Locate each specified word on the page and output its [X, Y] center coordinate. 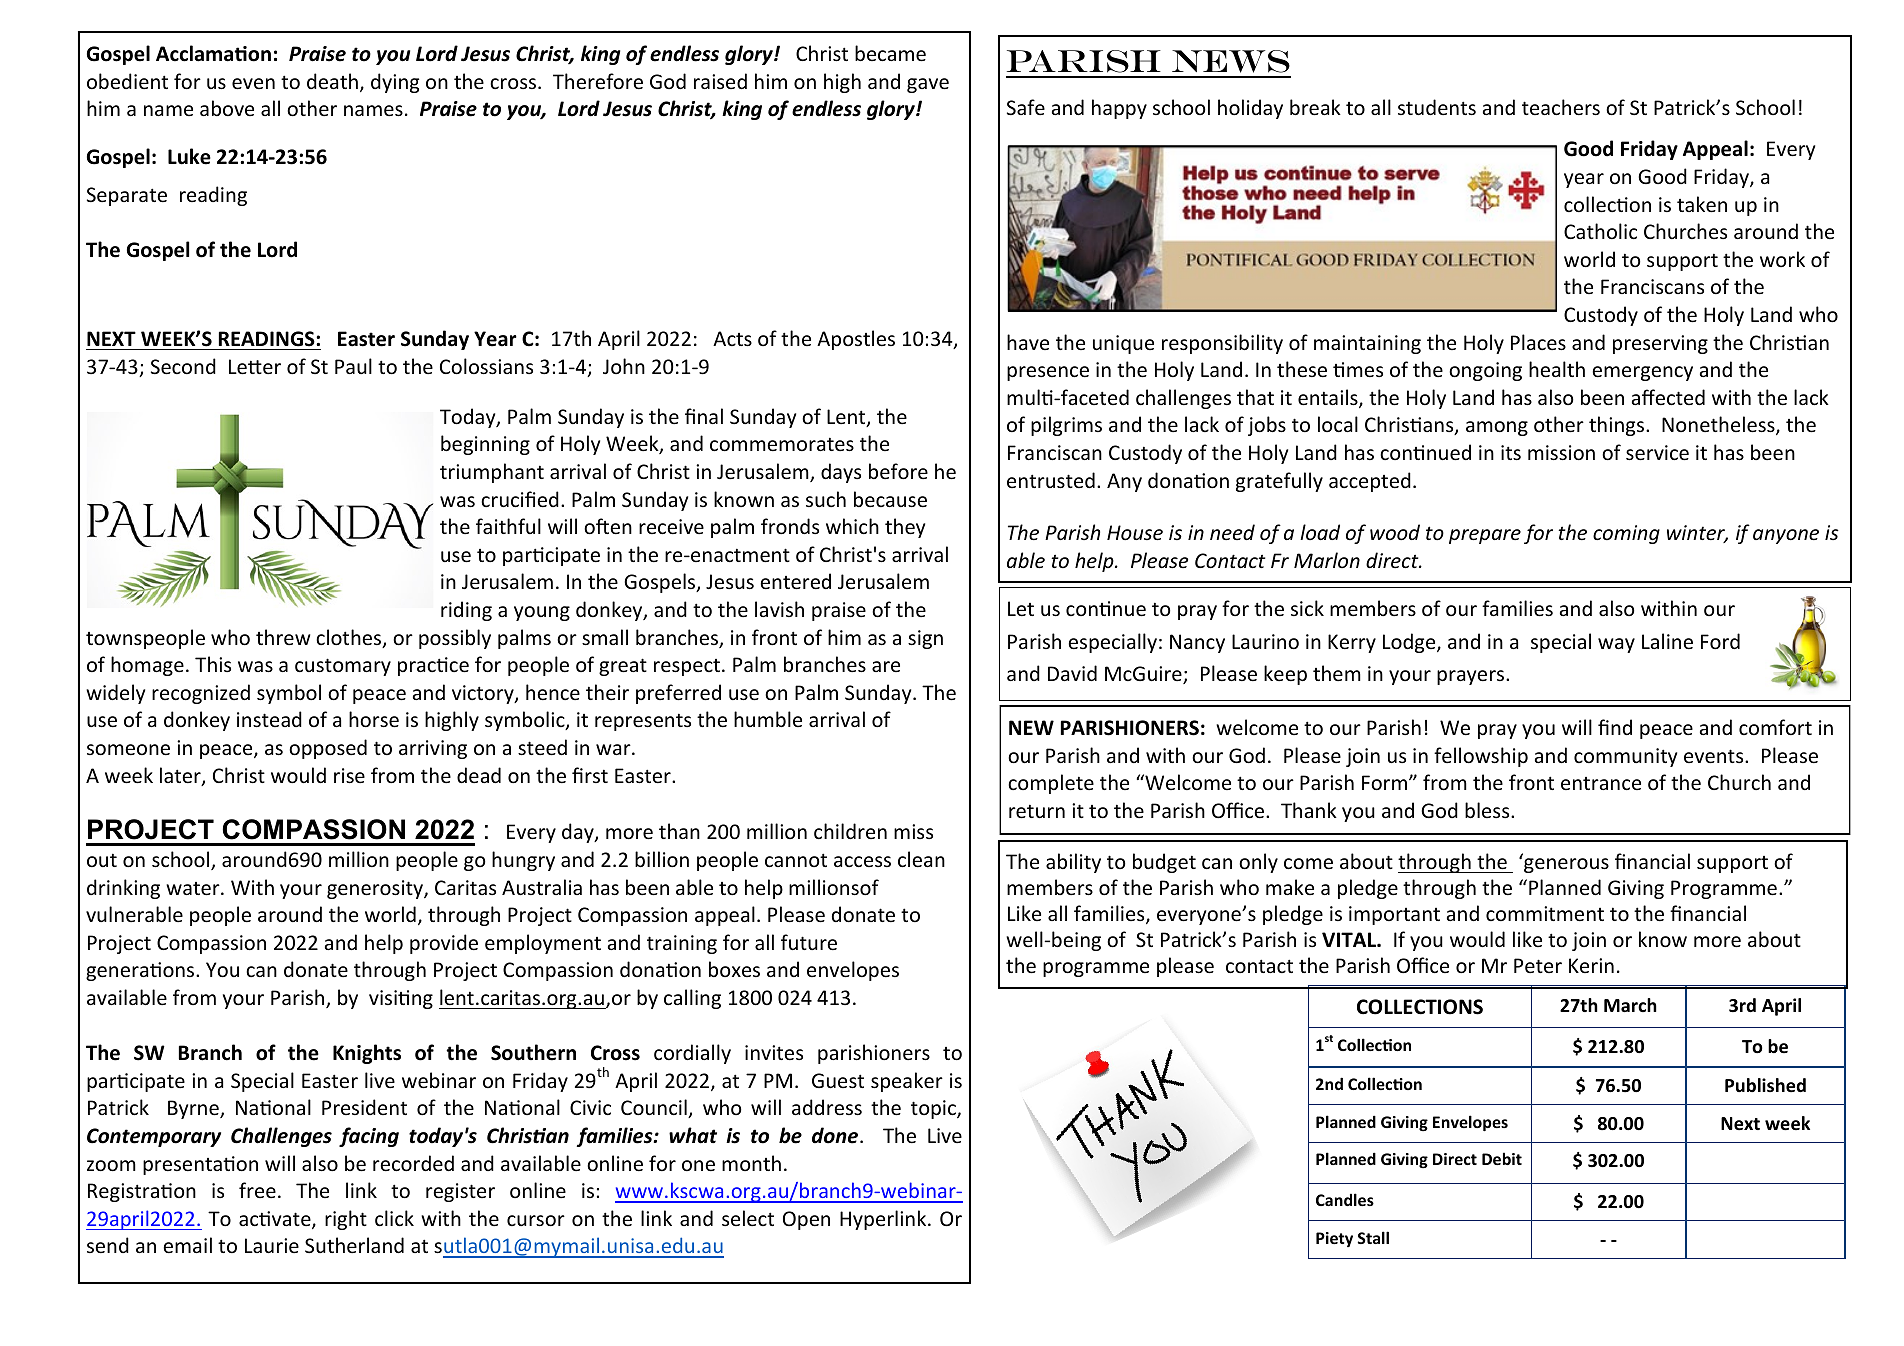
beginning [485, 445]
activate [276, 1220]
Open [806, 1220]
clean [921, 859]
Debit [1502, 1158]
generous [1566, 865]
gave [928, 85]
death [332, 81]
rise [349, 776]
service [1657, 453]
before [898, 471]
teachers [1561, 107]
